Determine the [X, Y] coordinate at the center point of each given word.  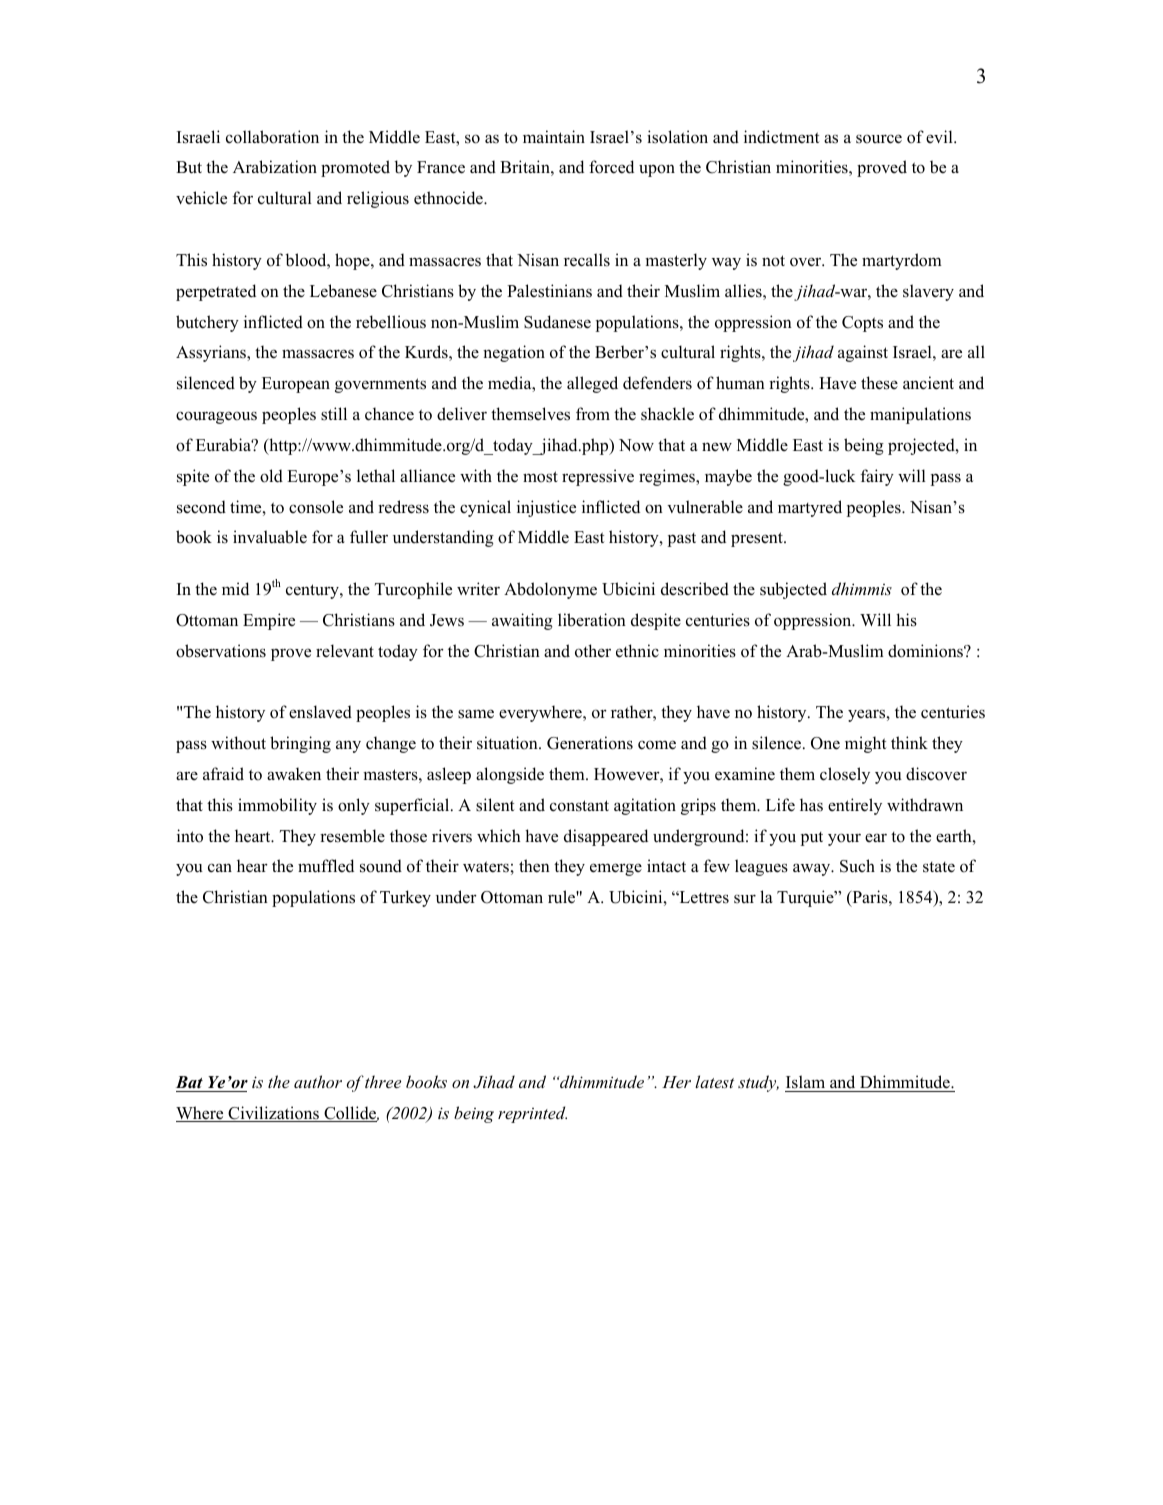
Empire [269, 621]
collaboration [272, 137]
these [879, 383]
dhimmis [862, 588]
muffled [326, 866]
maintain [554, 136]
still [334, 414]
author [318, 1081]
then [534, 866]
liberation [592, 620]
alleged [592, 384]
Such [857, 866]
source [879, 139]
